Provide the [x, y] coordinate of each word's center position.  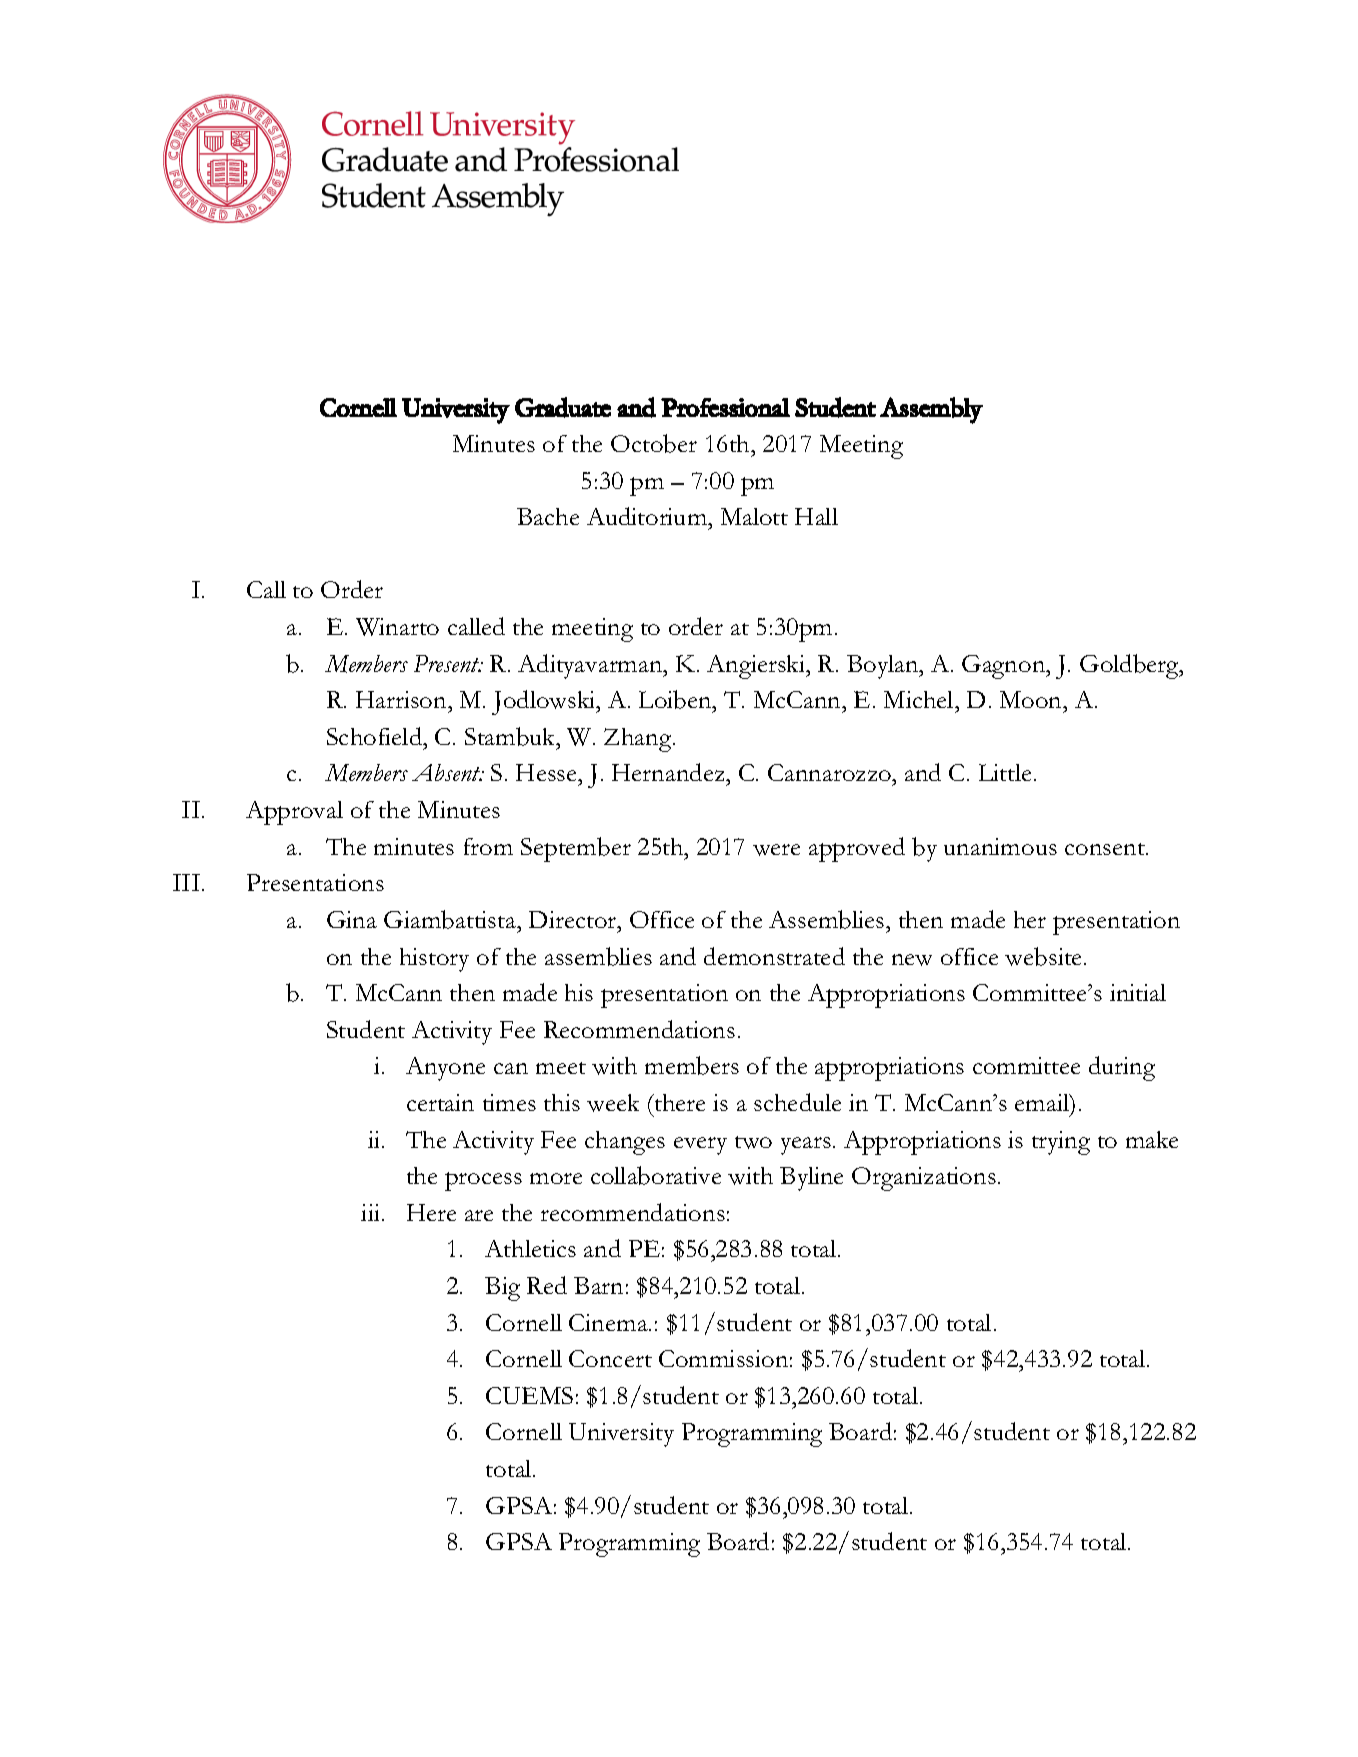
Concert [610, 1358]
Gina [352, 919]
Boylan [884, 667]
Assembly [931, 410]
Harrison [402, 699]
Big [502, 1289]
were [776, 850]
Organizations [924, 1179]
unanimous [1000, 846]
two [753, 1142]
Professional [725, 407]
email [1043, 1104]
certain [440, 1102]
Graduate [563, 407]
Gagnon [1005, 667]
